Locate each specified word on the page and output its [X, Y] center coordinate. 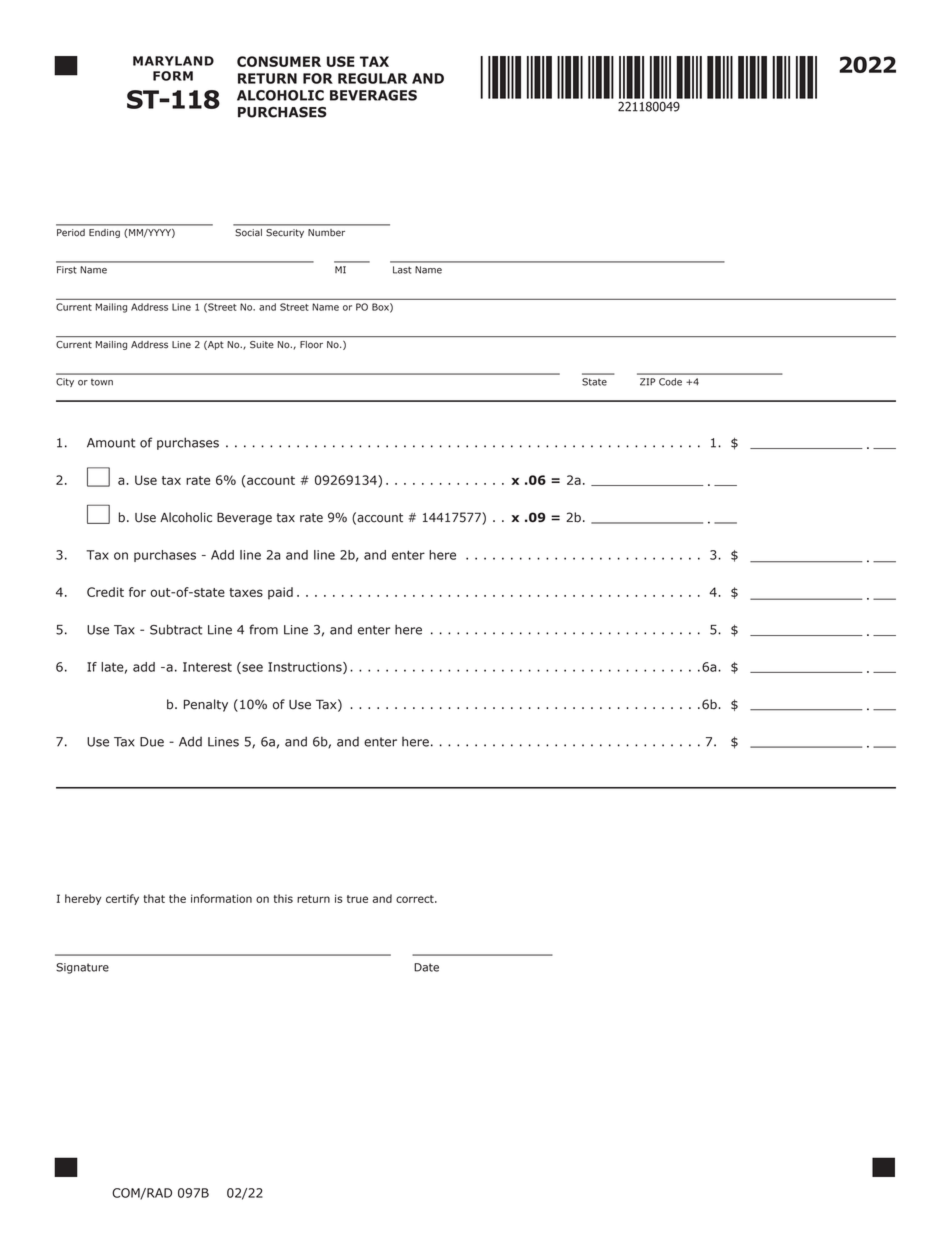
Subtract [176, 629]
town [102, 382]
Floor [311, 344]
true [357, 899]
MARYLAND [173, 61]
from [263, 629]
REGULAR [372, 78]
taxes [246, 592]
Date [426, 967]
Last [402, 270]
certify [122, 899]
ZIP [648, 382]
